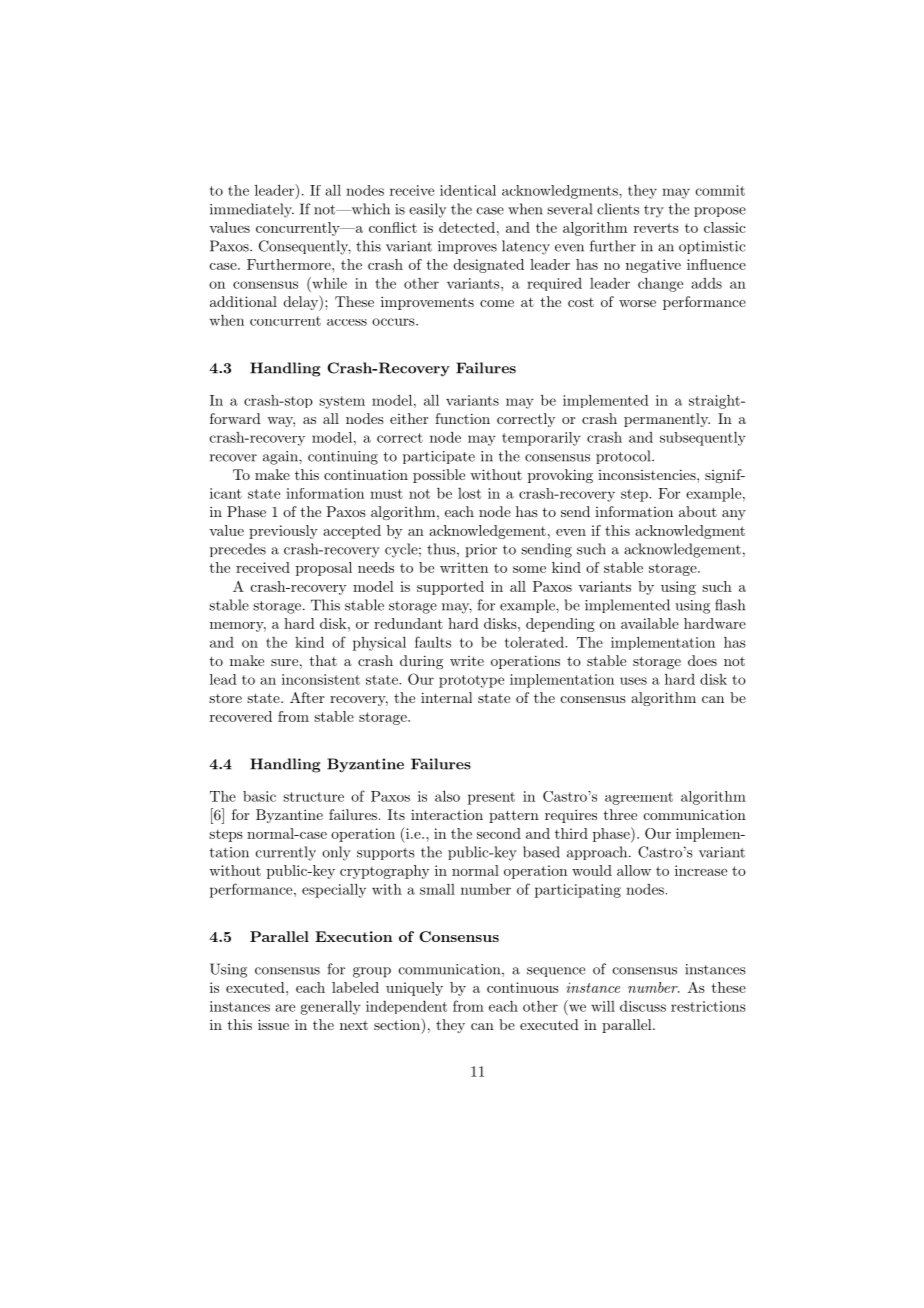 The height and width of the page is (1308, 924). I want to click on issue, so click(273, 1024).
